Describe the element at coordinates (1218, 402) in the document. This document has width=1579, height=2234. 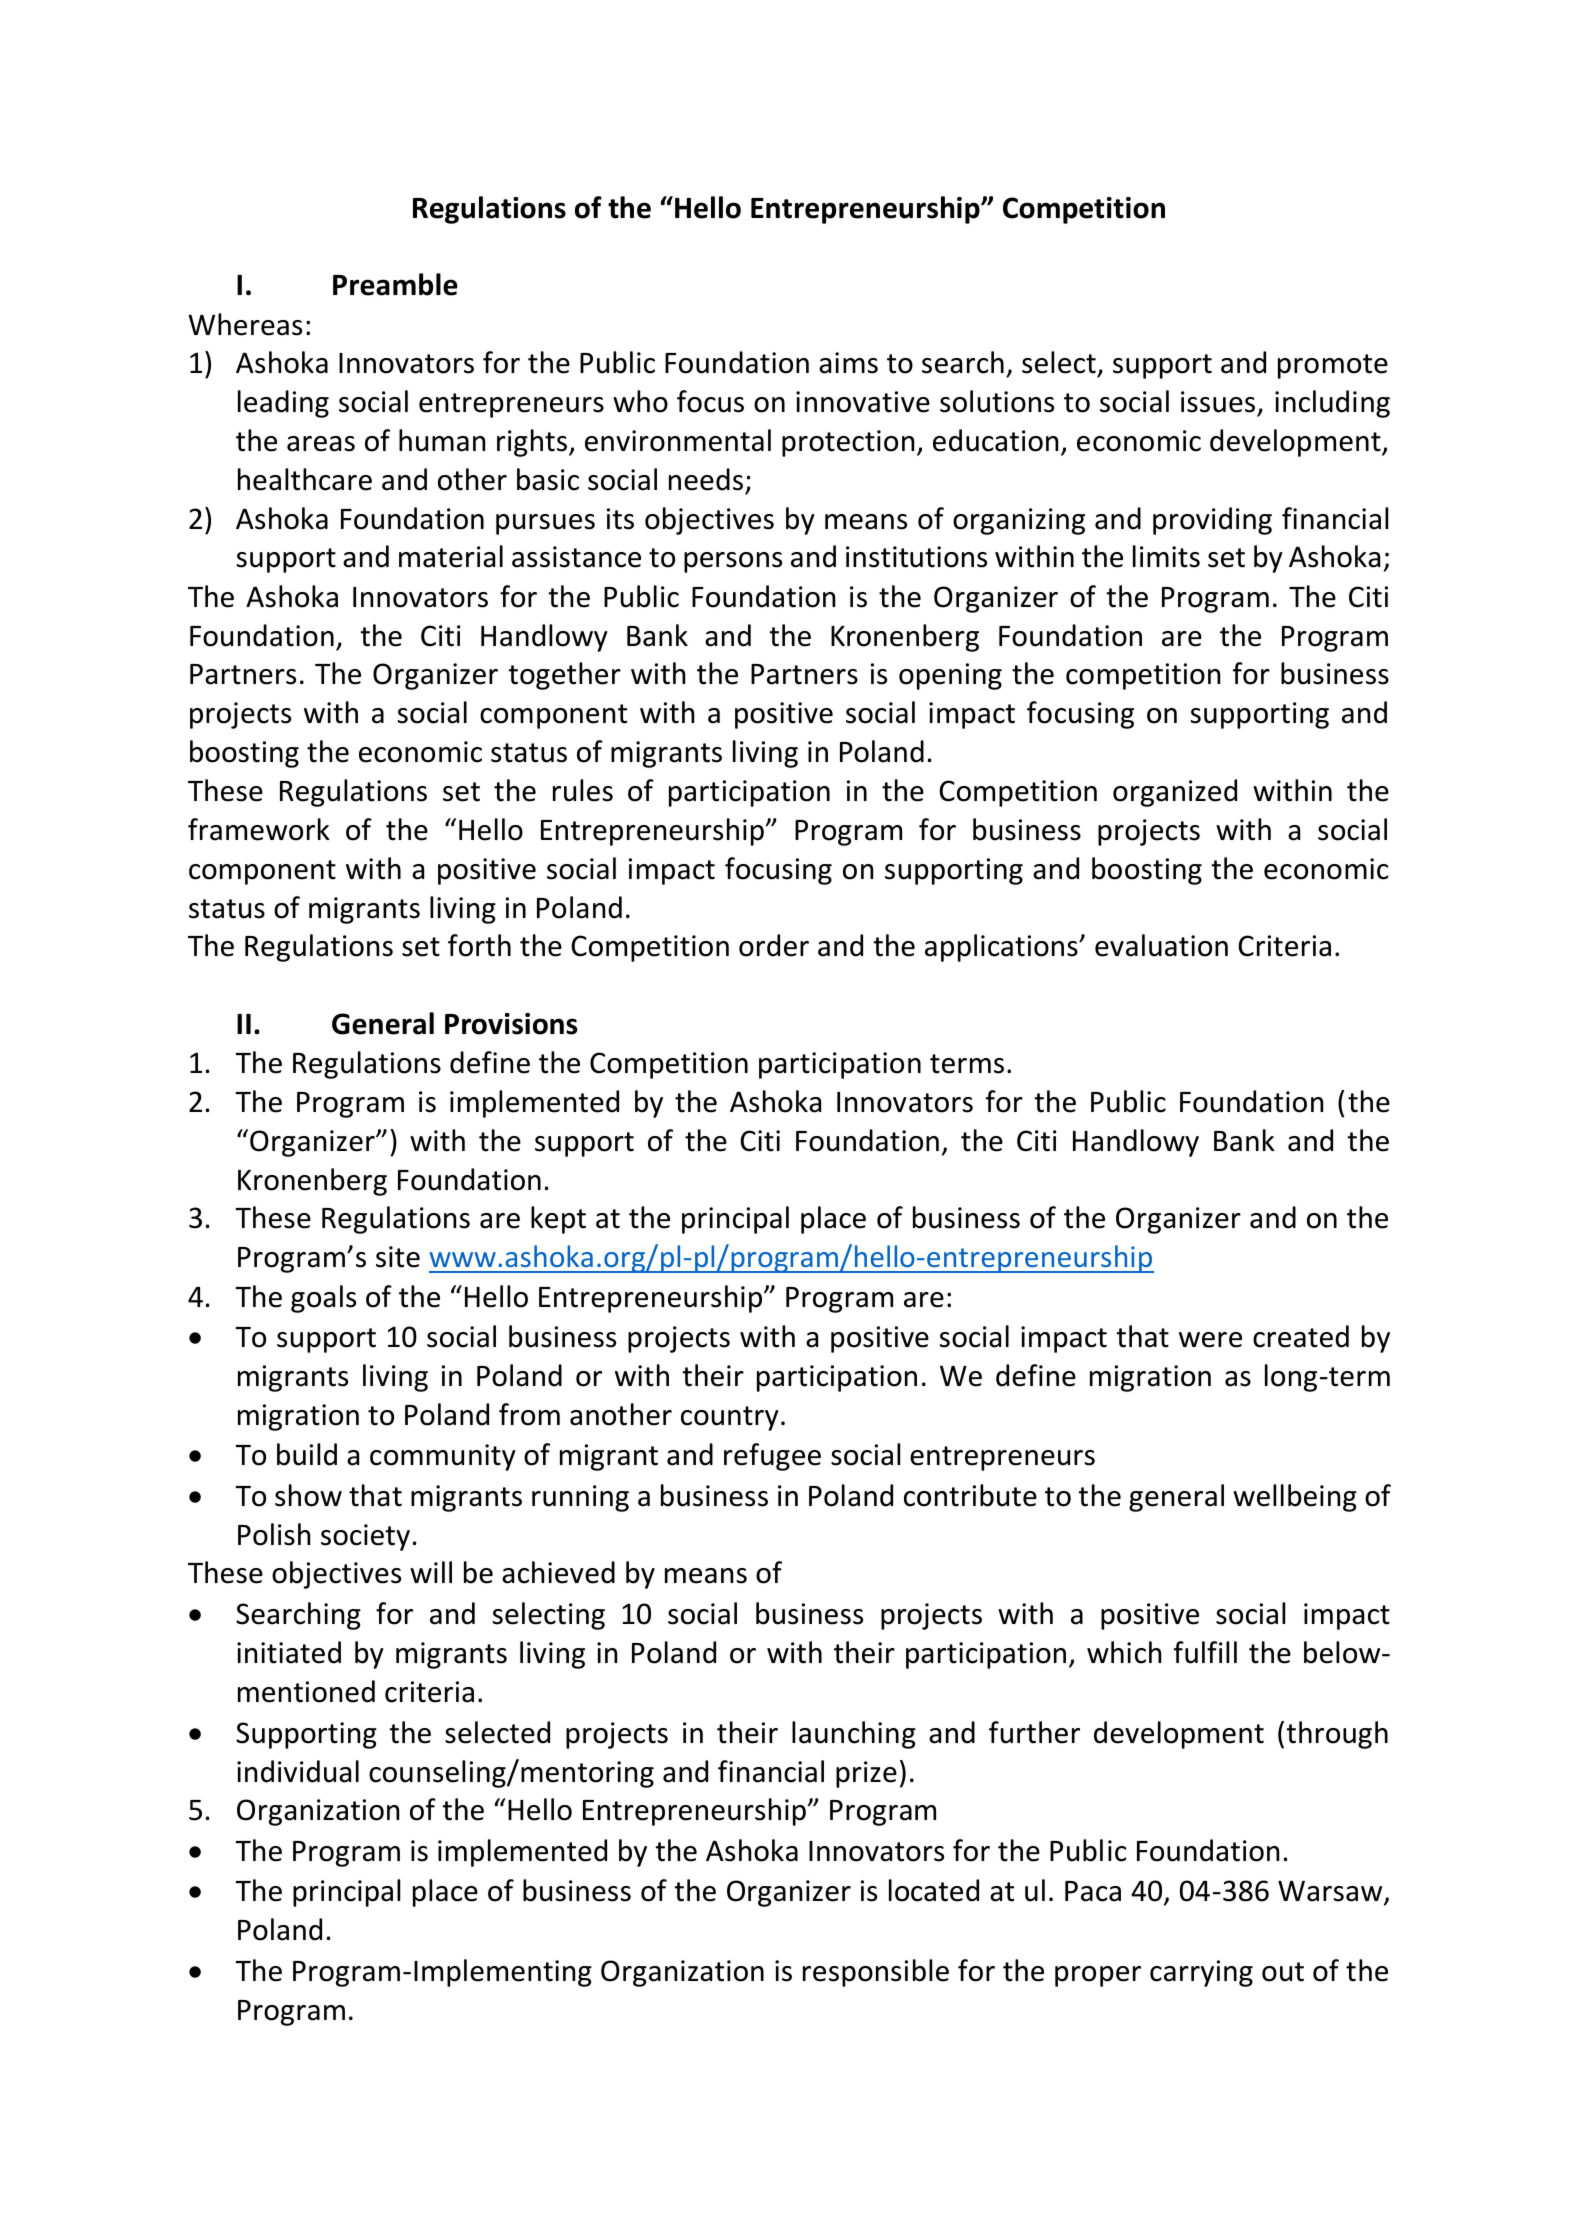
I see `issues` at that location.
